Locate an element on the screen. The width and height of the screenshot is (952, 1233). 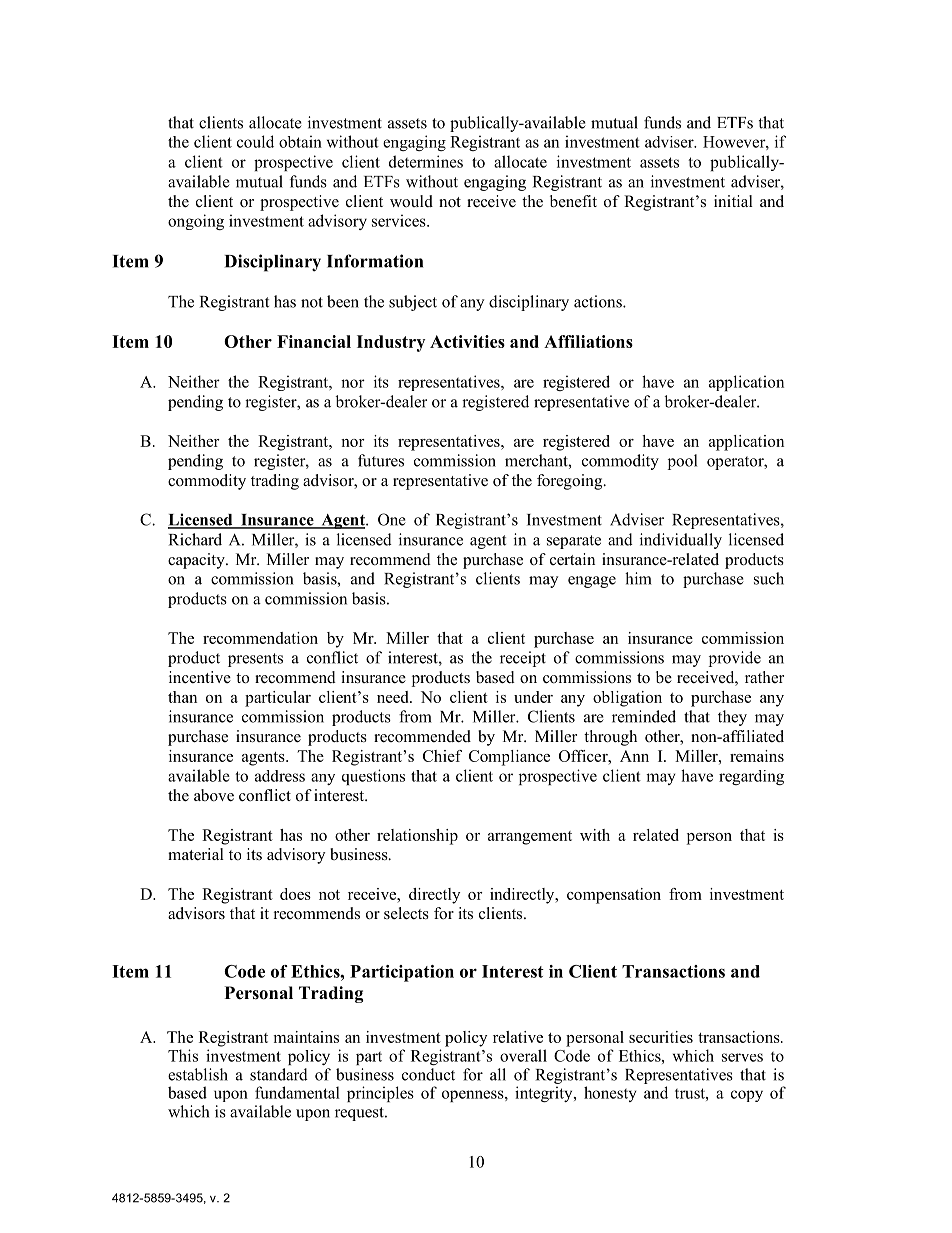
initial is located at coordinates (733, 201).
